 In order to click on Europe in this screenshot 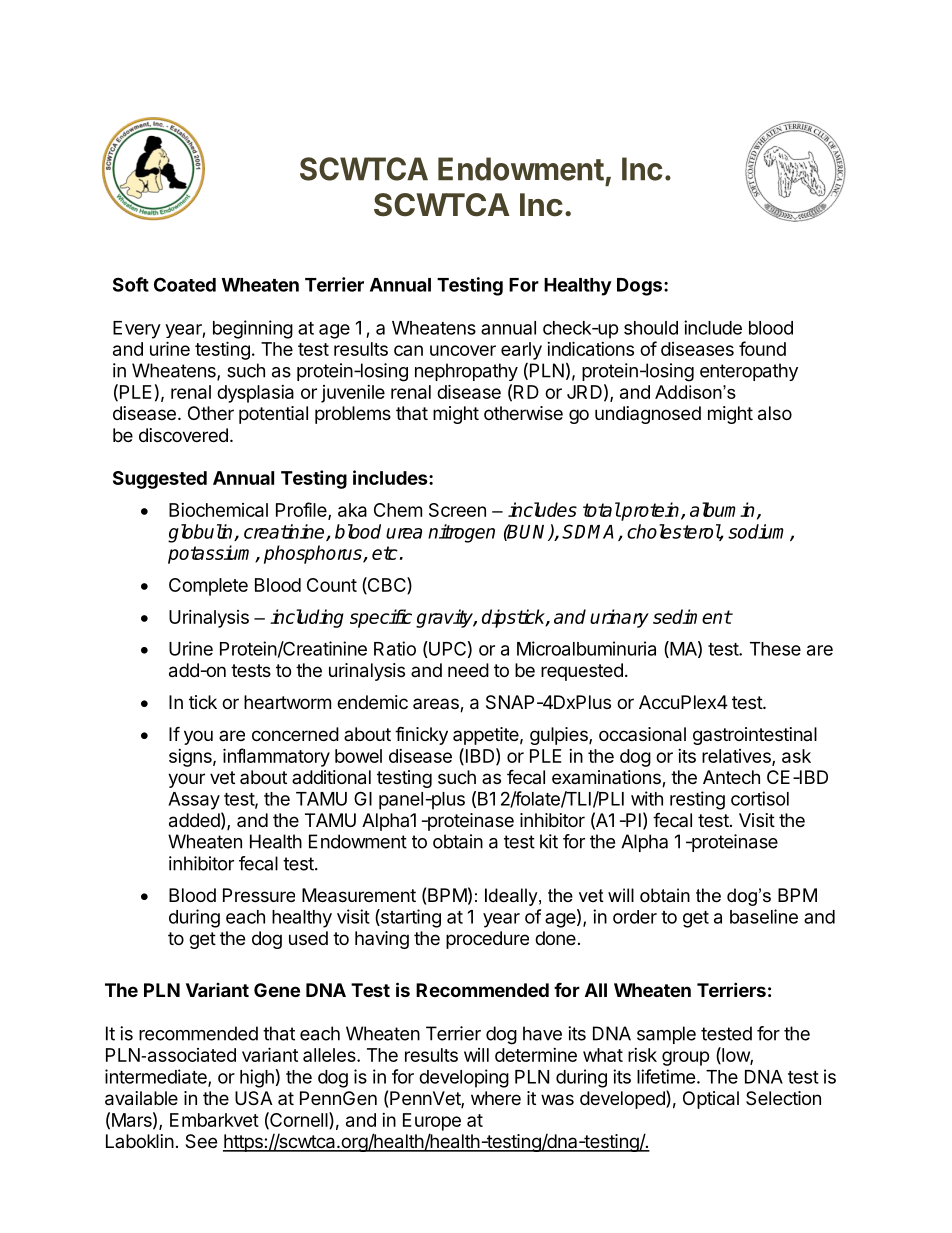, I will do `click(432, 1122)`.
